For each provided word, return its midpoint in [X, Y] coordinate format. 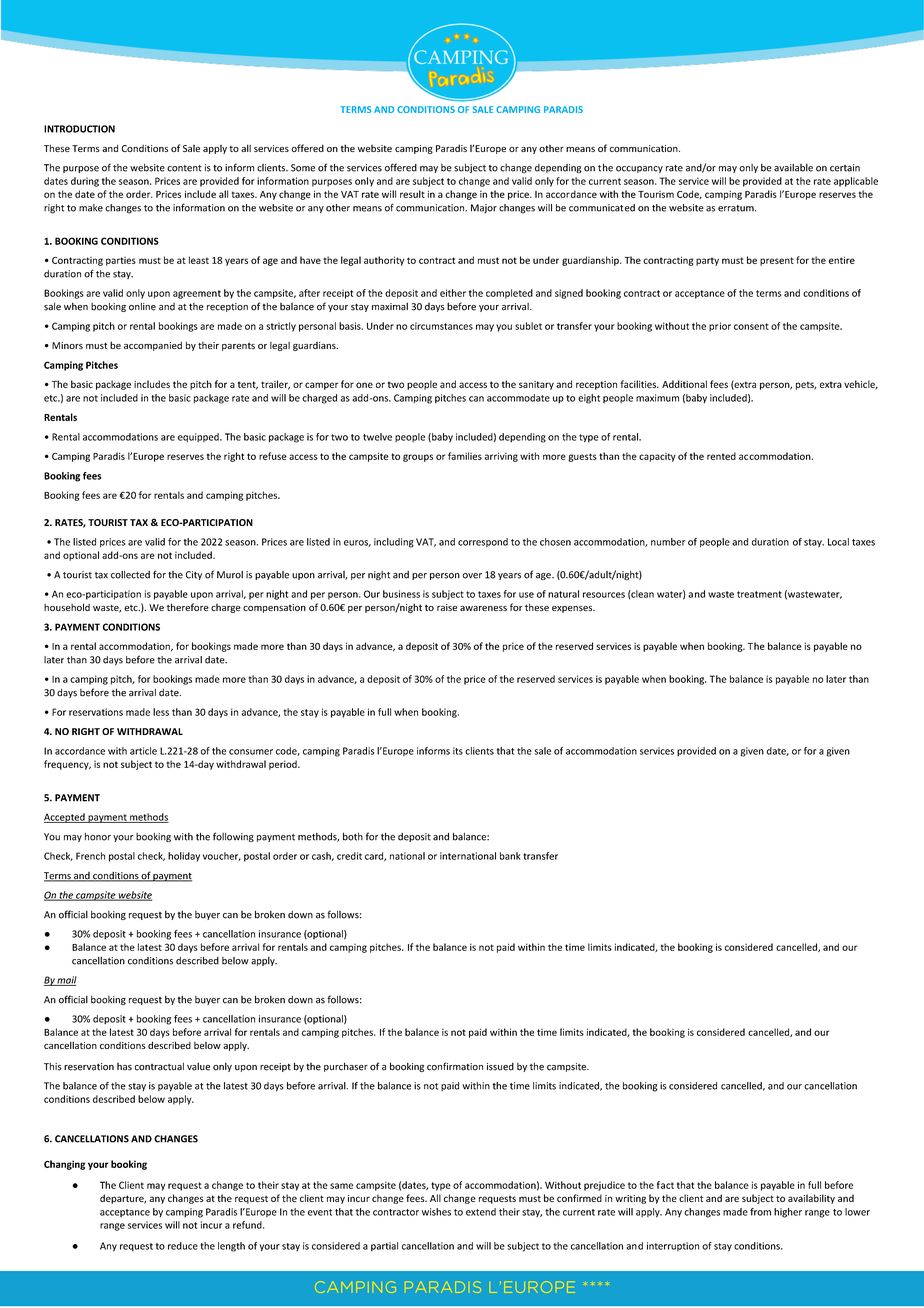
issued [500, 1067]
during [85, 182]
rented [721, 456]
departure [123, 1199]
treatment [759, 594]
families [465, 456]
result [412, 194]
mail [66, 981]
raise [447, 607]
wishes [436, 1212]
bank [510, 856]
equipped [199, 437]
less [161, 712]
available [793, 168]
